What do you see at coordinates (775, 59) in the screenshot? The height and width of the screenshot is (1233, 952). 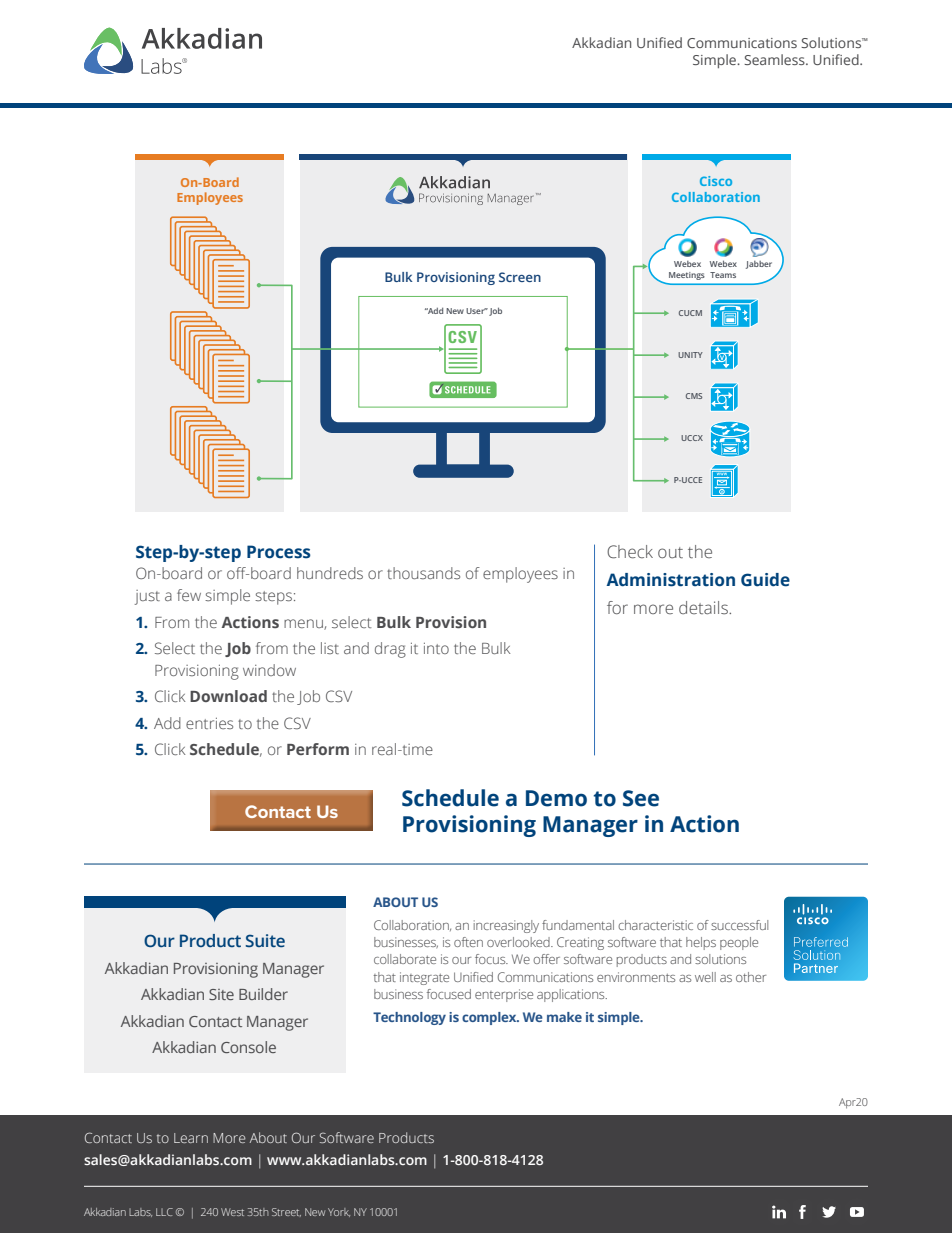 I see `Seamless` at bounding box center [775, 59].
